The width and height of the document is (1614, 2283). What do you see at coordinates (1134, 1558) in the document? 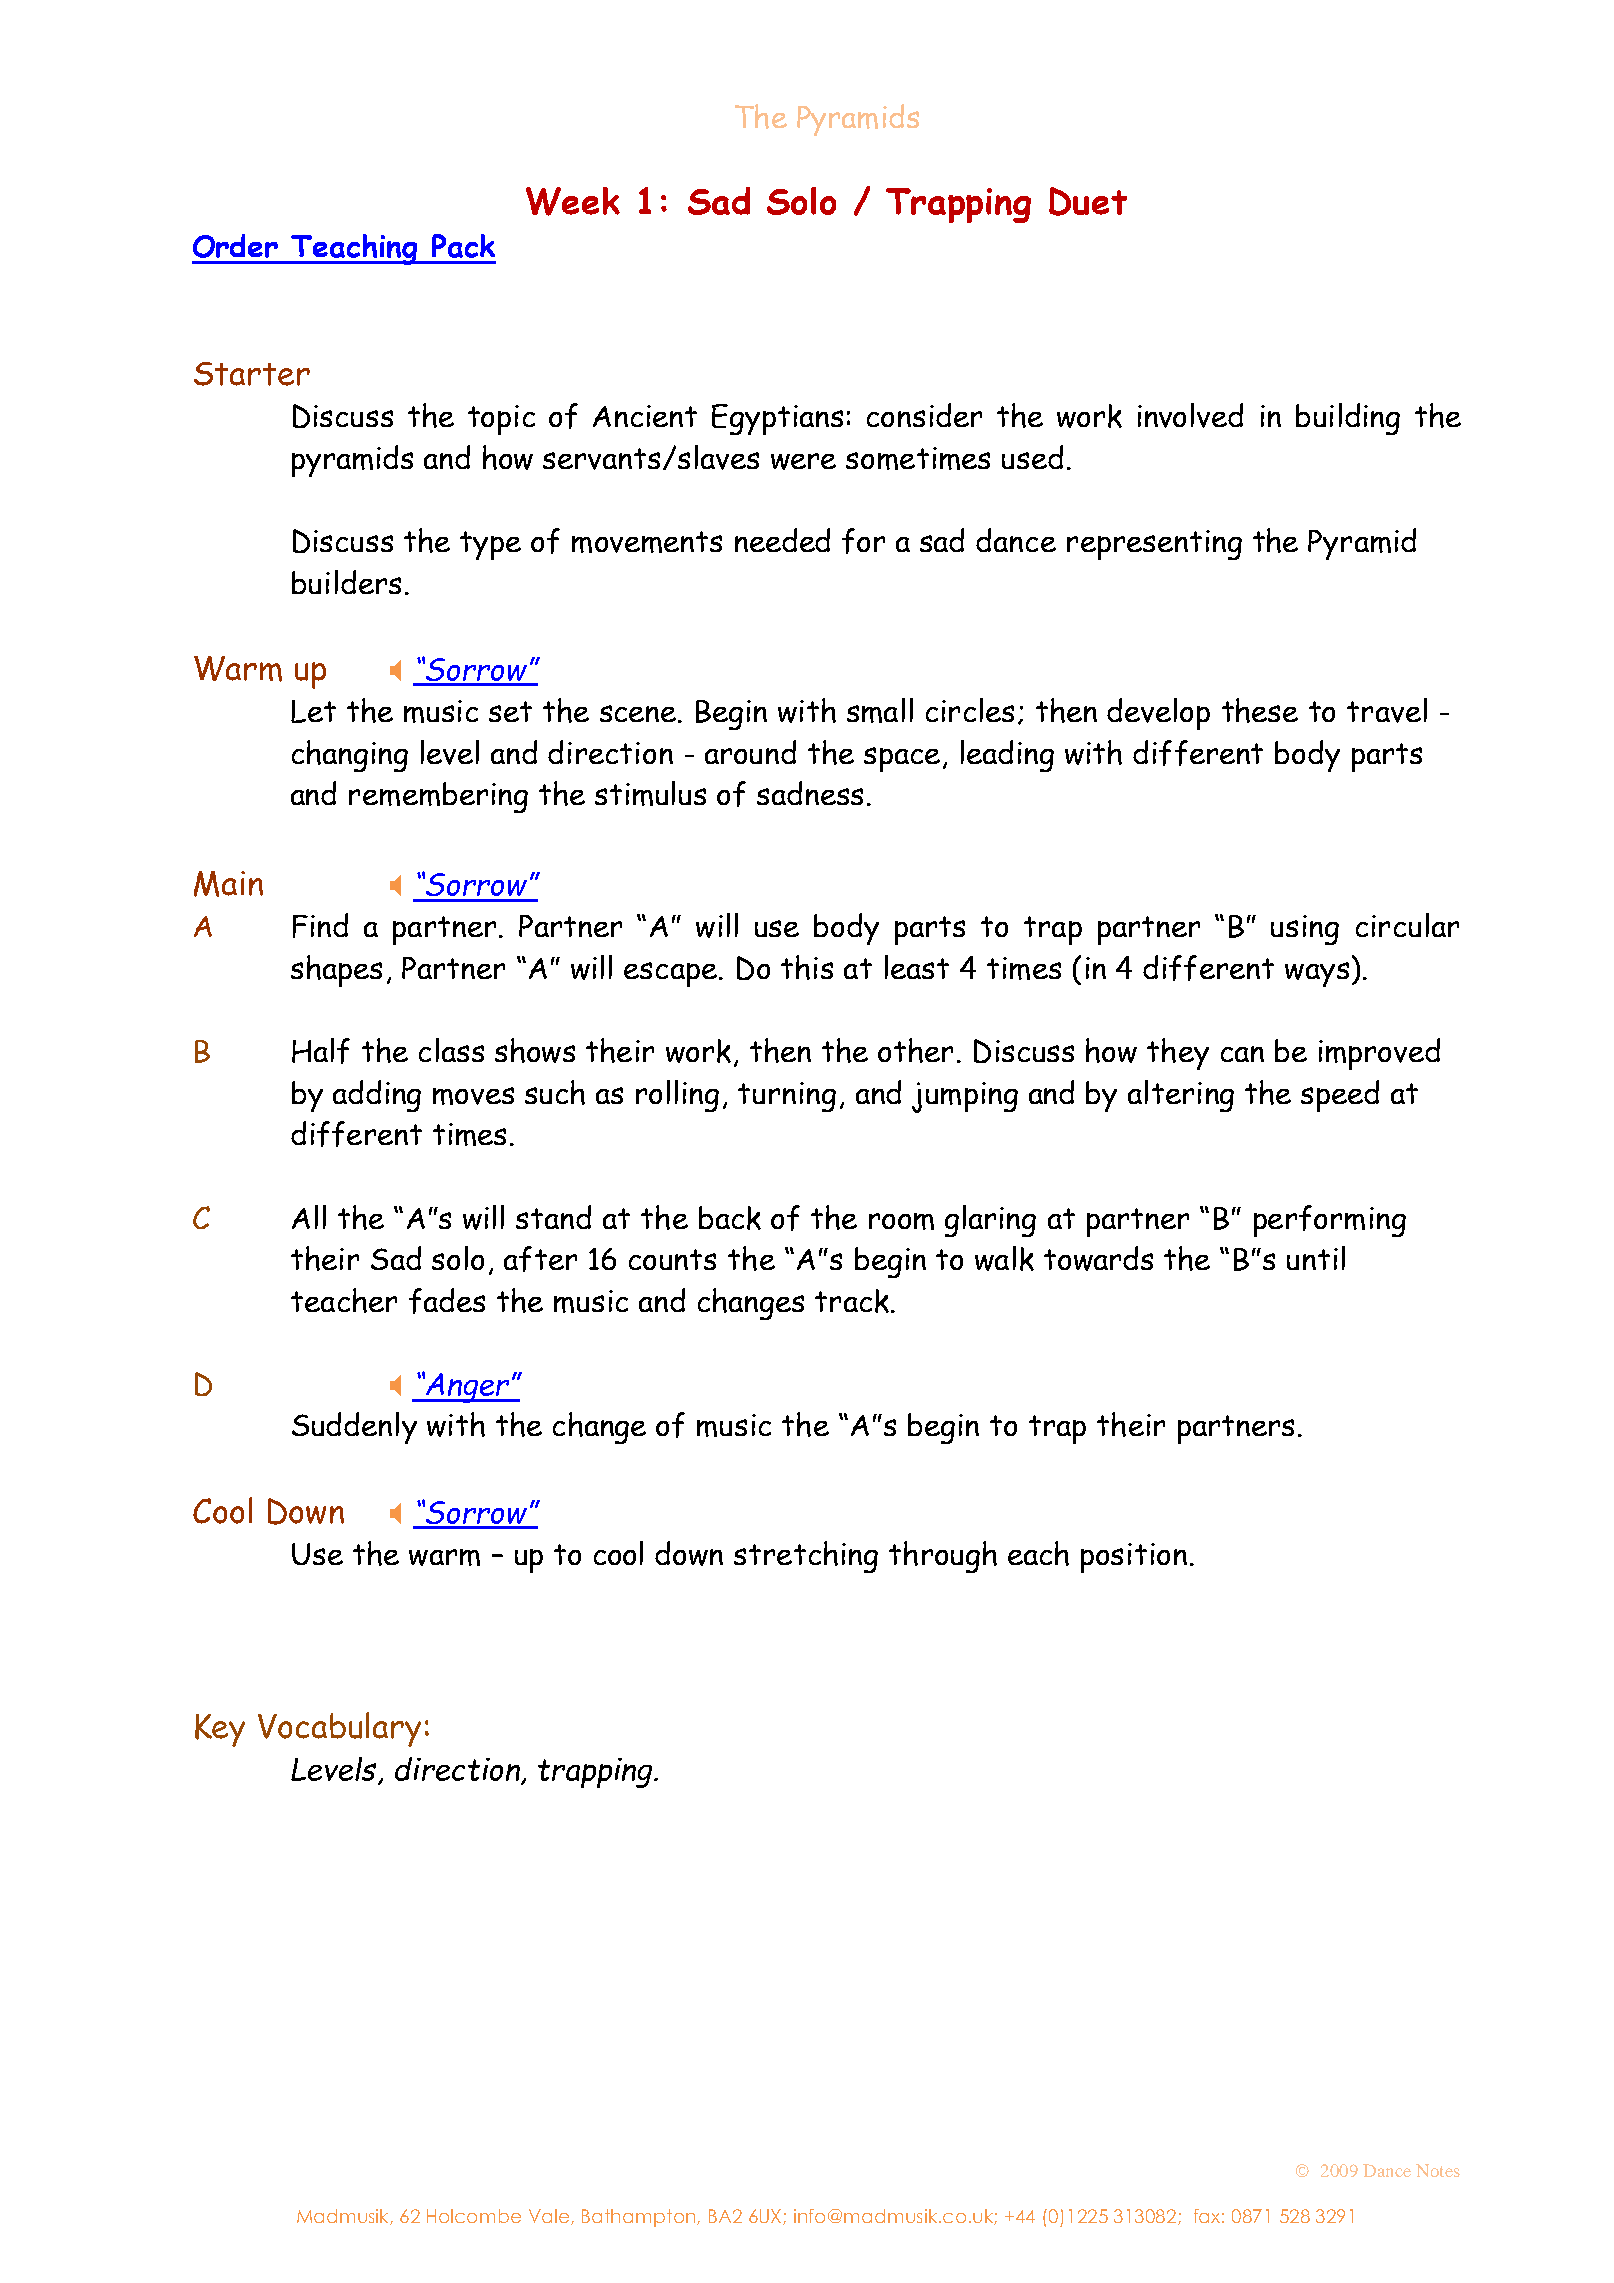
I see `position` at bounding box center [1134, 1558].
